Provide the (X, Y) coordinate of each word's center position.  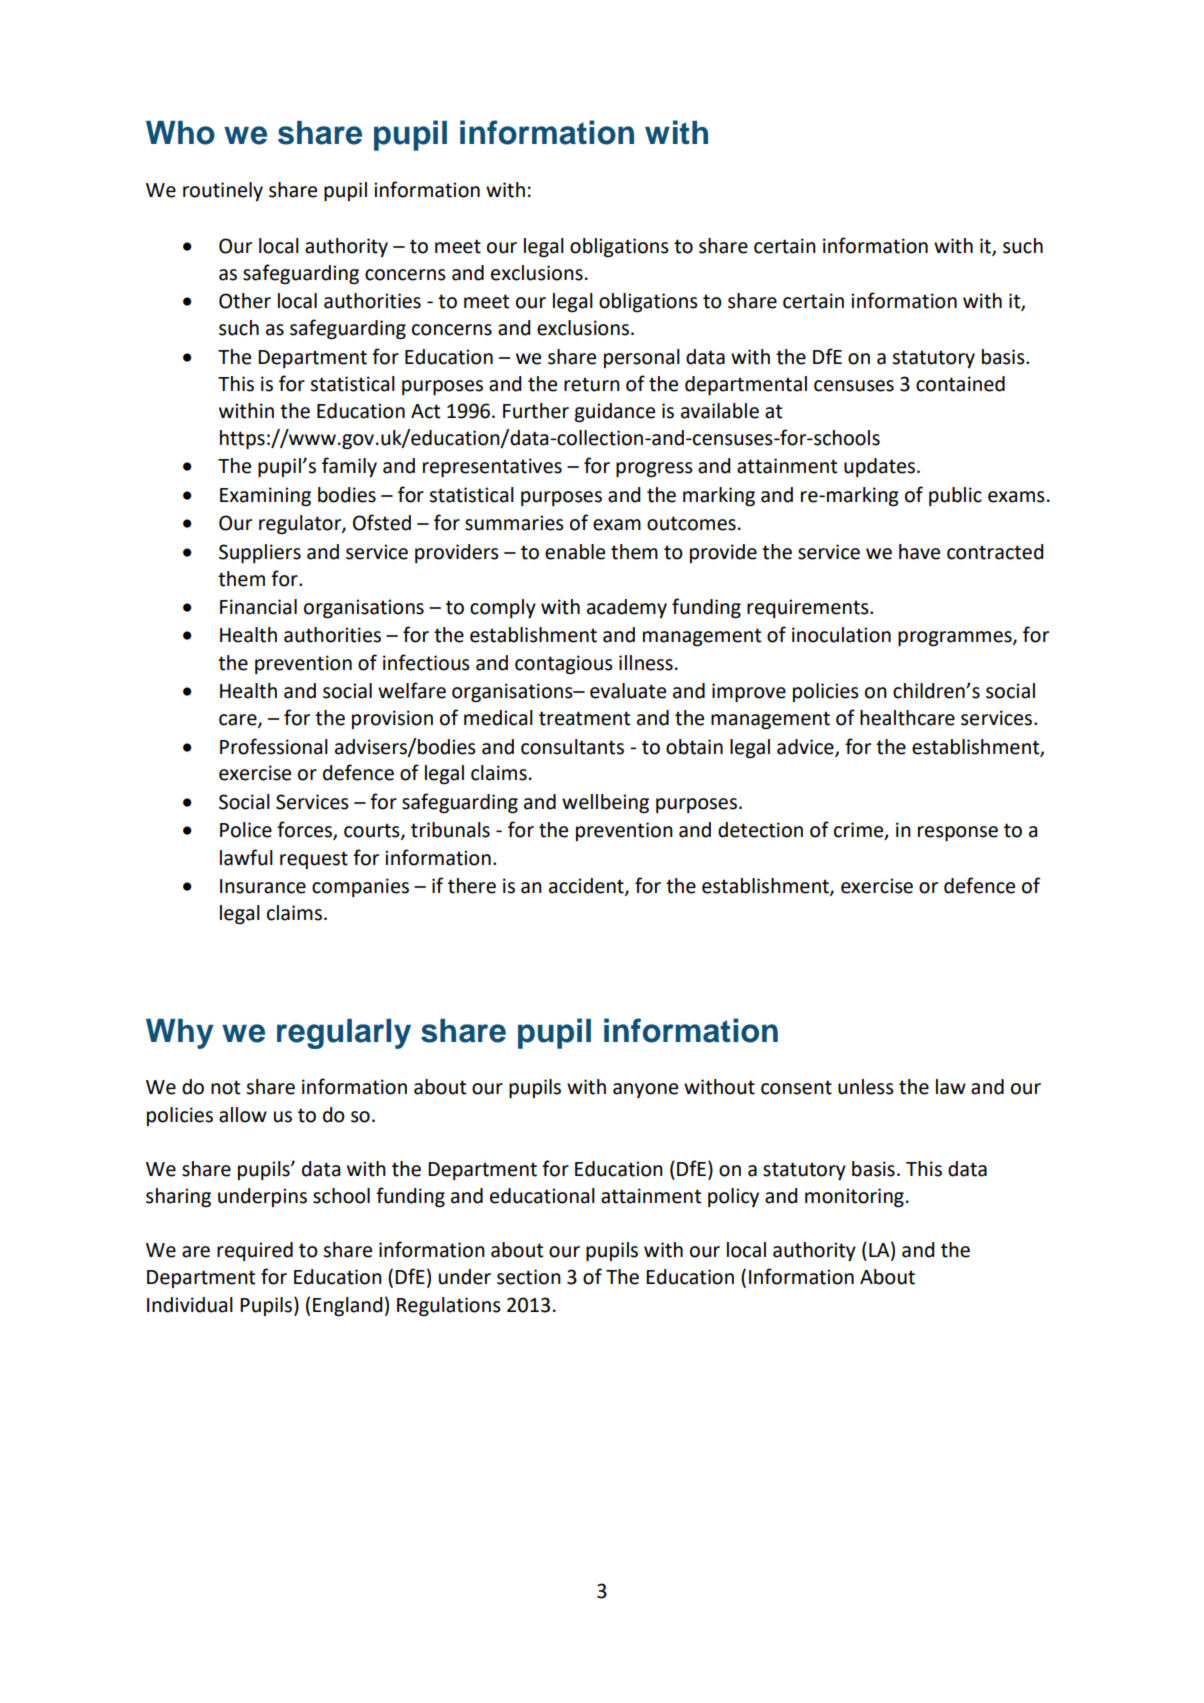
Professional (274, 746)
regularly (344, 1034)
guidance (615, 413)
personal (642, 358)
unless (866, 1087)
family (349, 467)
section (529, 1277)
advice (806, 747)
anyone (645, 1090)
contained (960, 384)
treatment (584, 718)
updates (879, 467)
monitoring (854, 1198)
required (255, 1251)
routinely (223, 191)
